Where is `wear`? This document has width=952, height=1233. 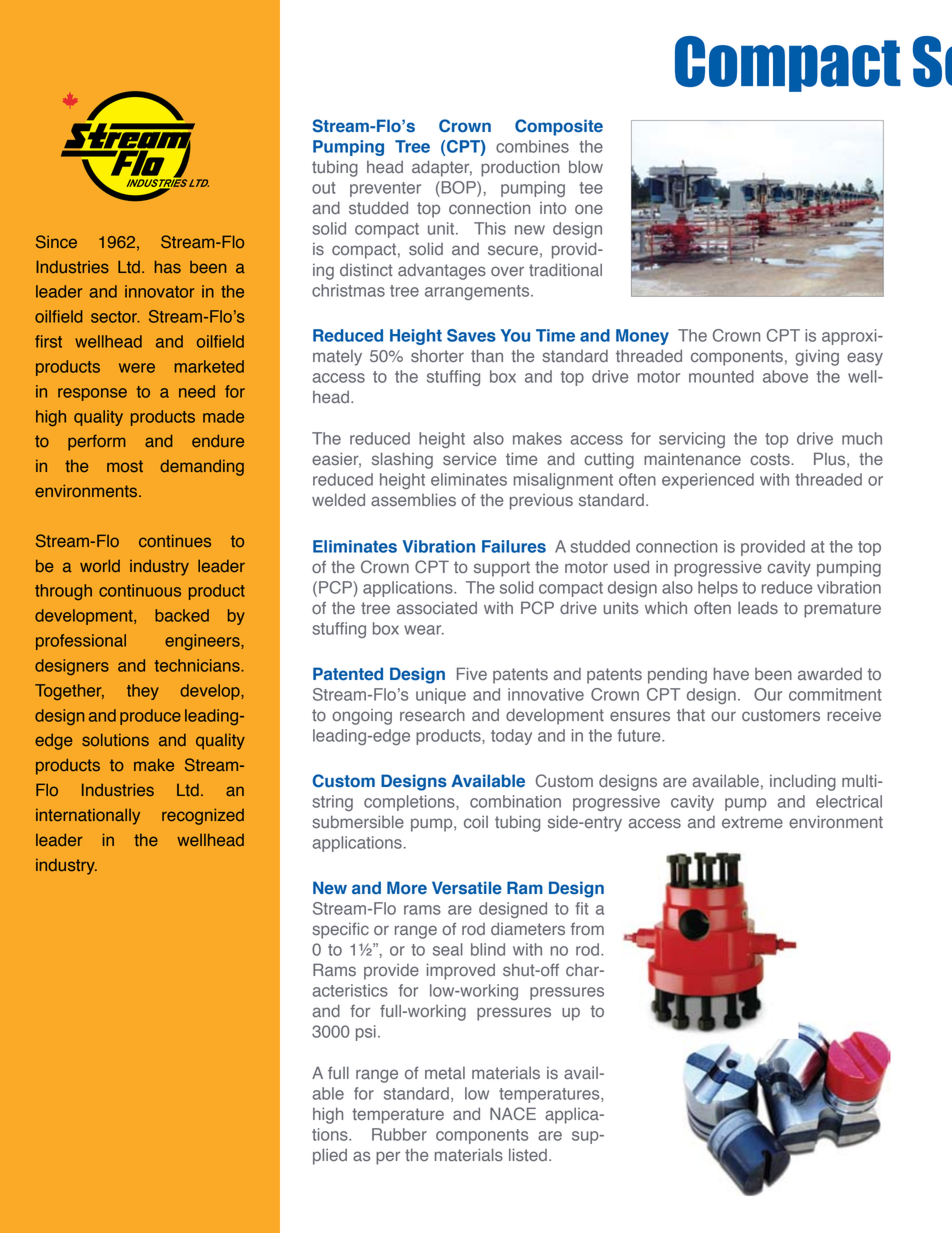 wear is located at coordinates (424, 630).
